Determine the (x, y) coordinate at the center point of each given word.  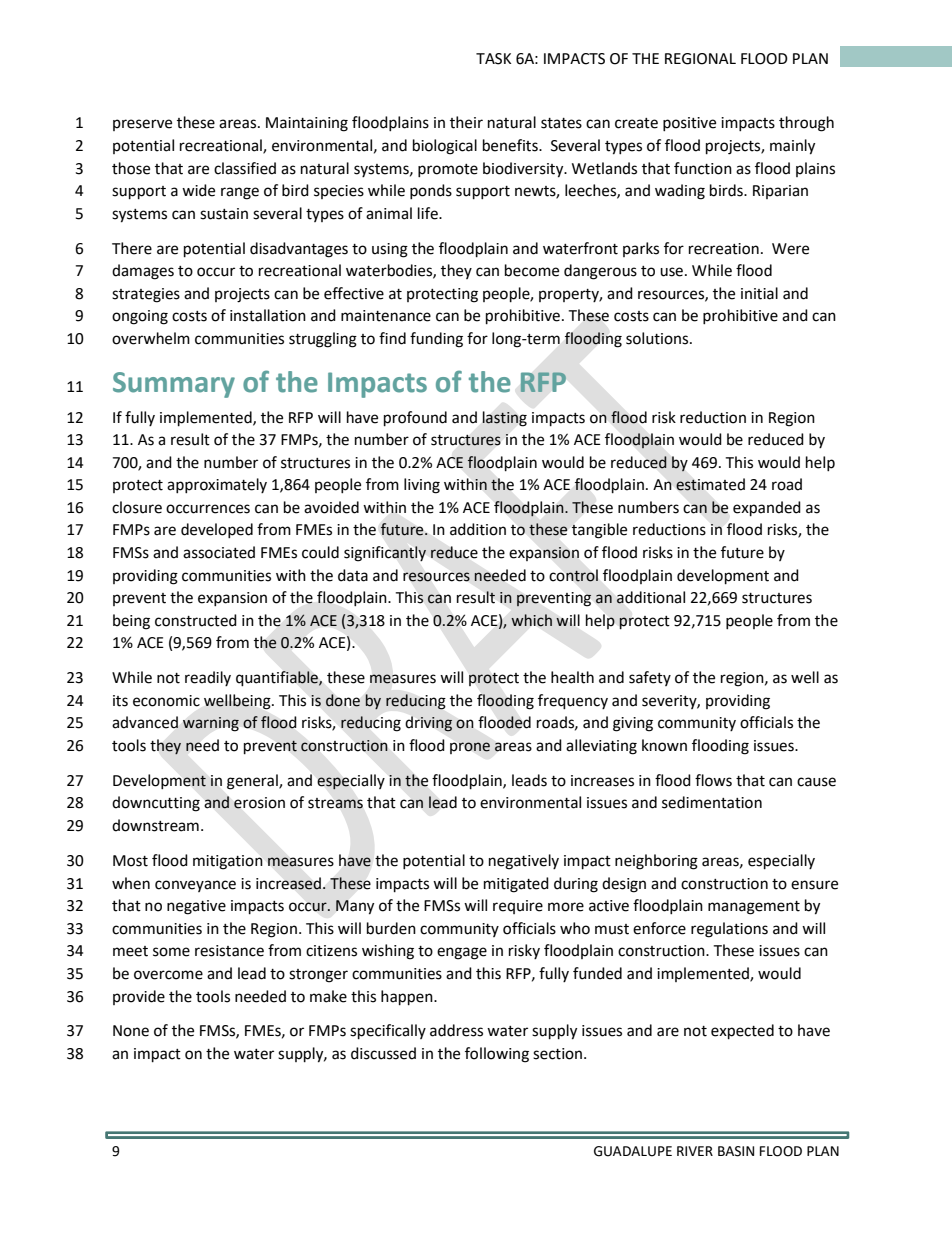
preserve (142, 125)
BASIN (736, 1151)
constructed (196, 620)
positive (689, 124)
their (466, 122)
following (497, 1055)
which (531, 620)
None (131, 1031)
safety (650, 678)
